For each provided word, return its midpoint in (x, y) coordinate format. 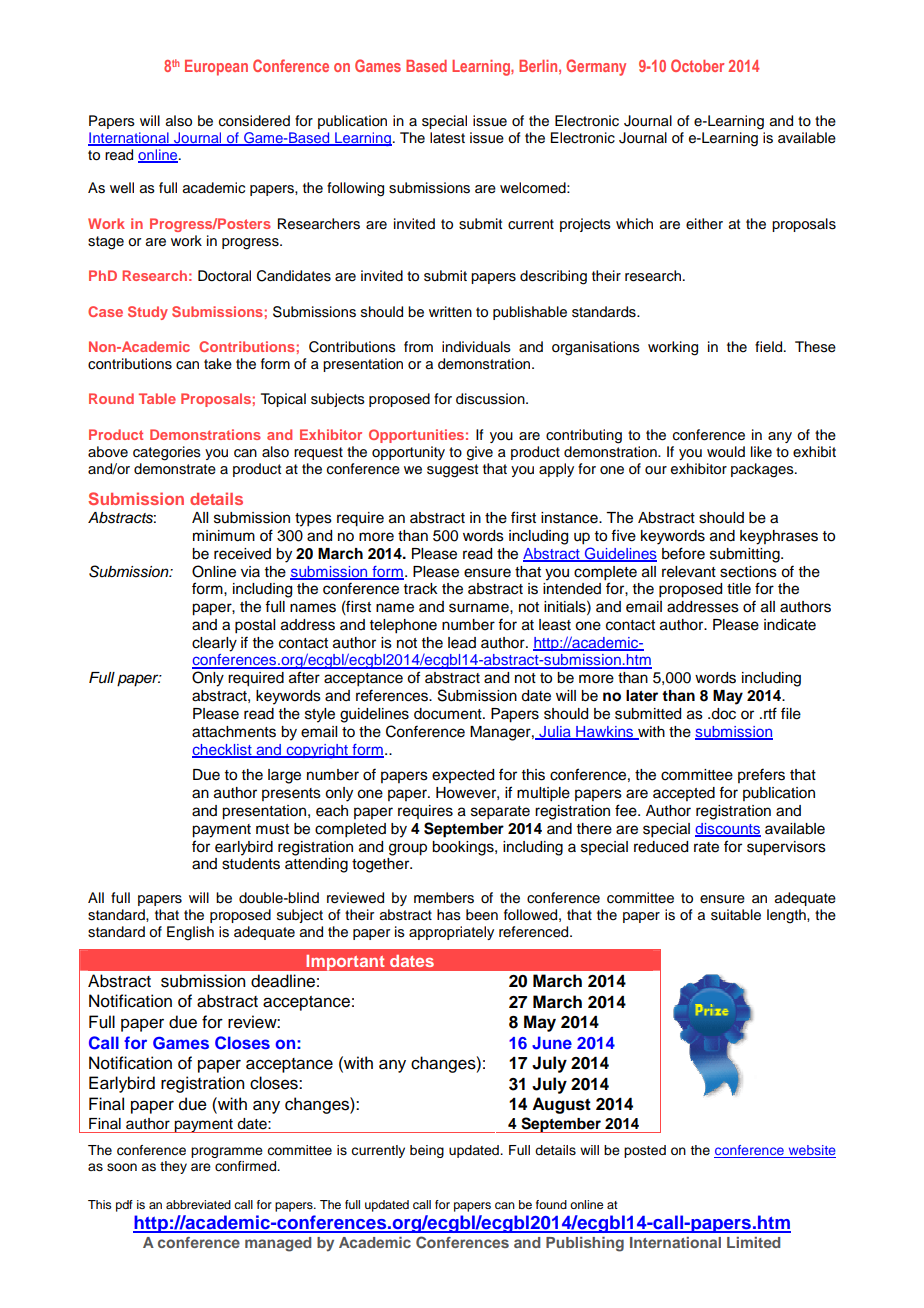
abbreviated (198, 1204)
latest (447, 138)
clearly (214, 644)
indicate (790, 625)
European (216, 68)
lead (462, 643)
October (697, 65)
